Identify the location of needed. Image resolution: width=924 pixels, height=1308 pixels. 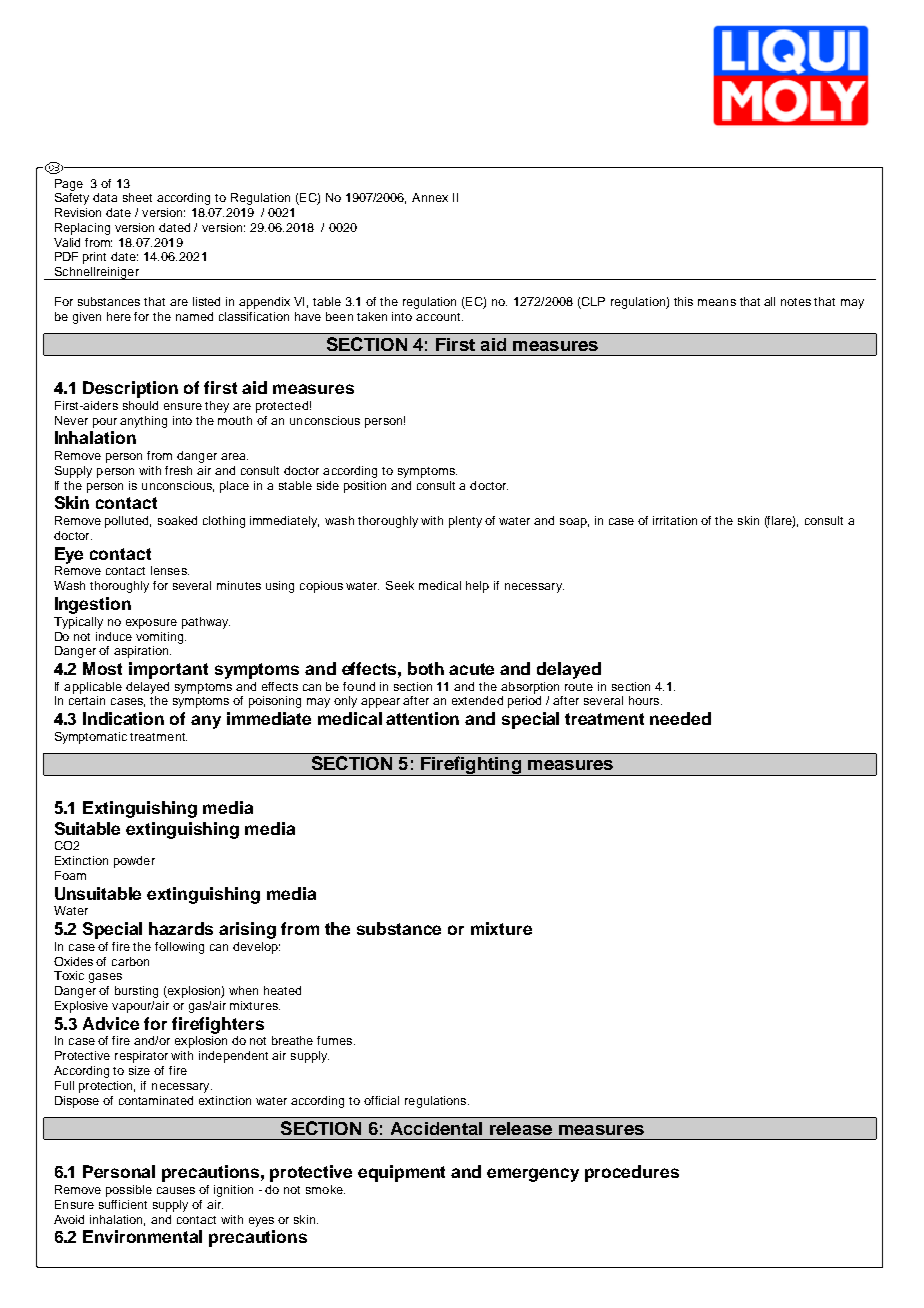
(680, 718).
